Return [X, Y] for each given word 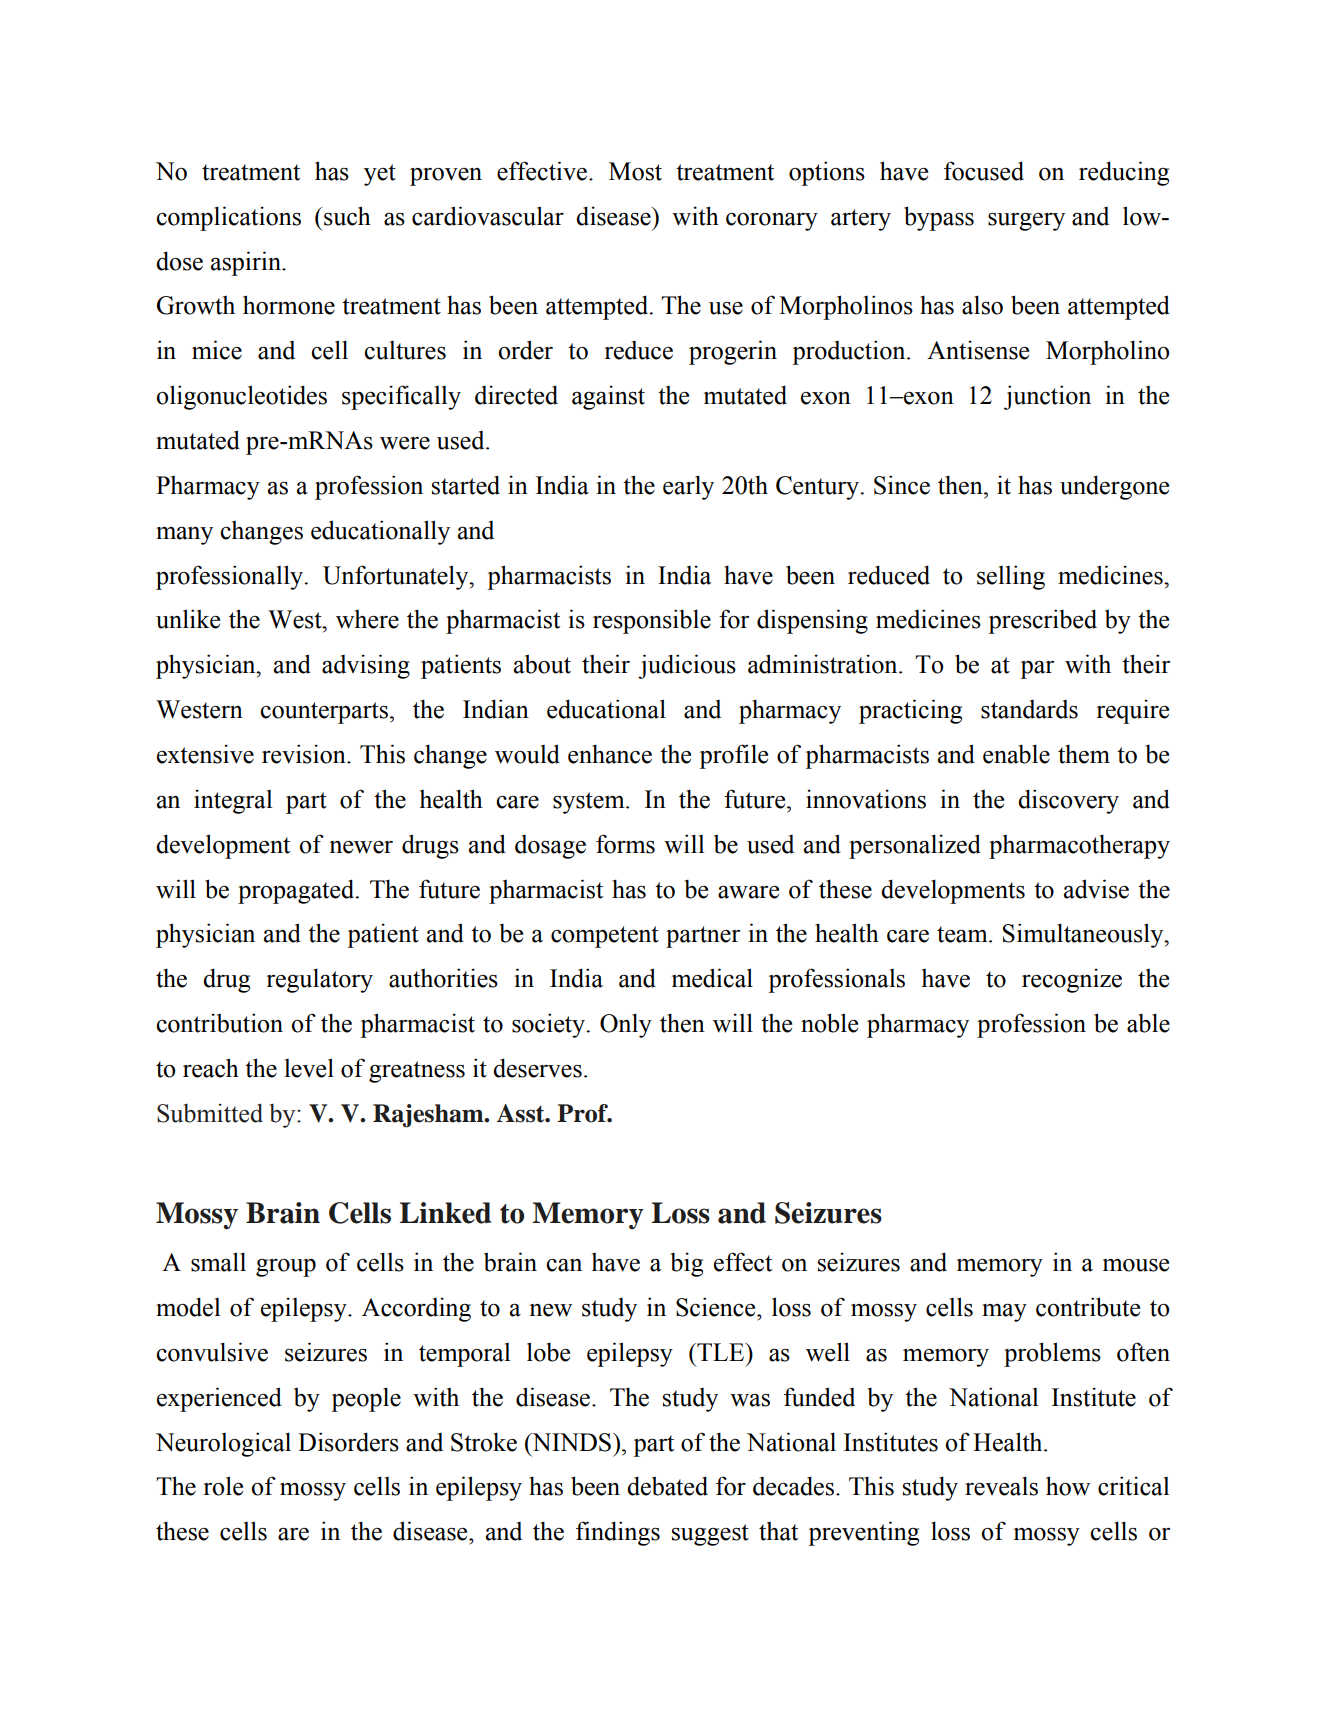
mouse [1136, 1265]
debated [667, 1486]
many [184, 535]
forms [625, 844]
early [688, 487]
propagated [297, 891]
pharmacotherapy [1079, 846]
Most [635, 171]
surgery [1026, 222]
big [687, 1264]
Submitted [210, 1113]
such [347, 216]
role [223, 1486]
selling [1011, 577]
